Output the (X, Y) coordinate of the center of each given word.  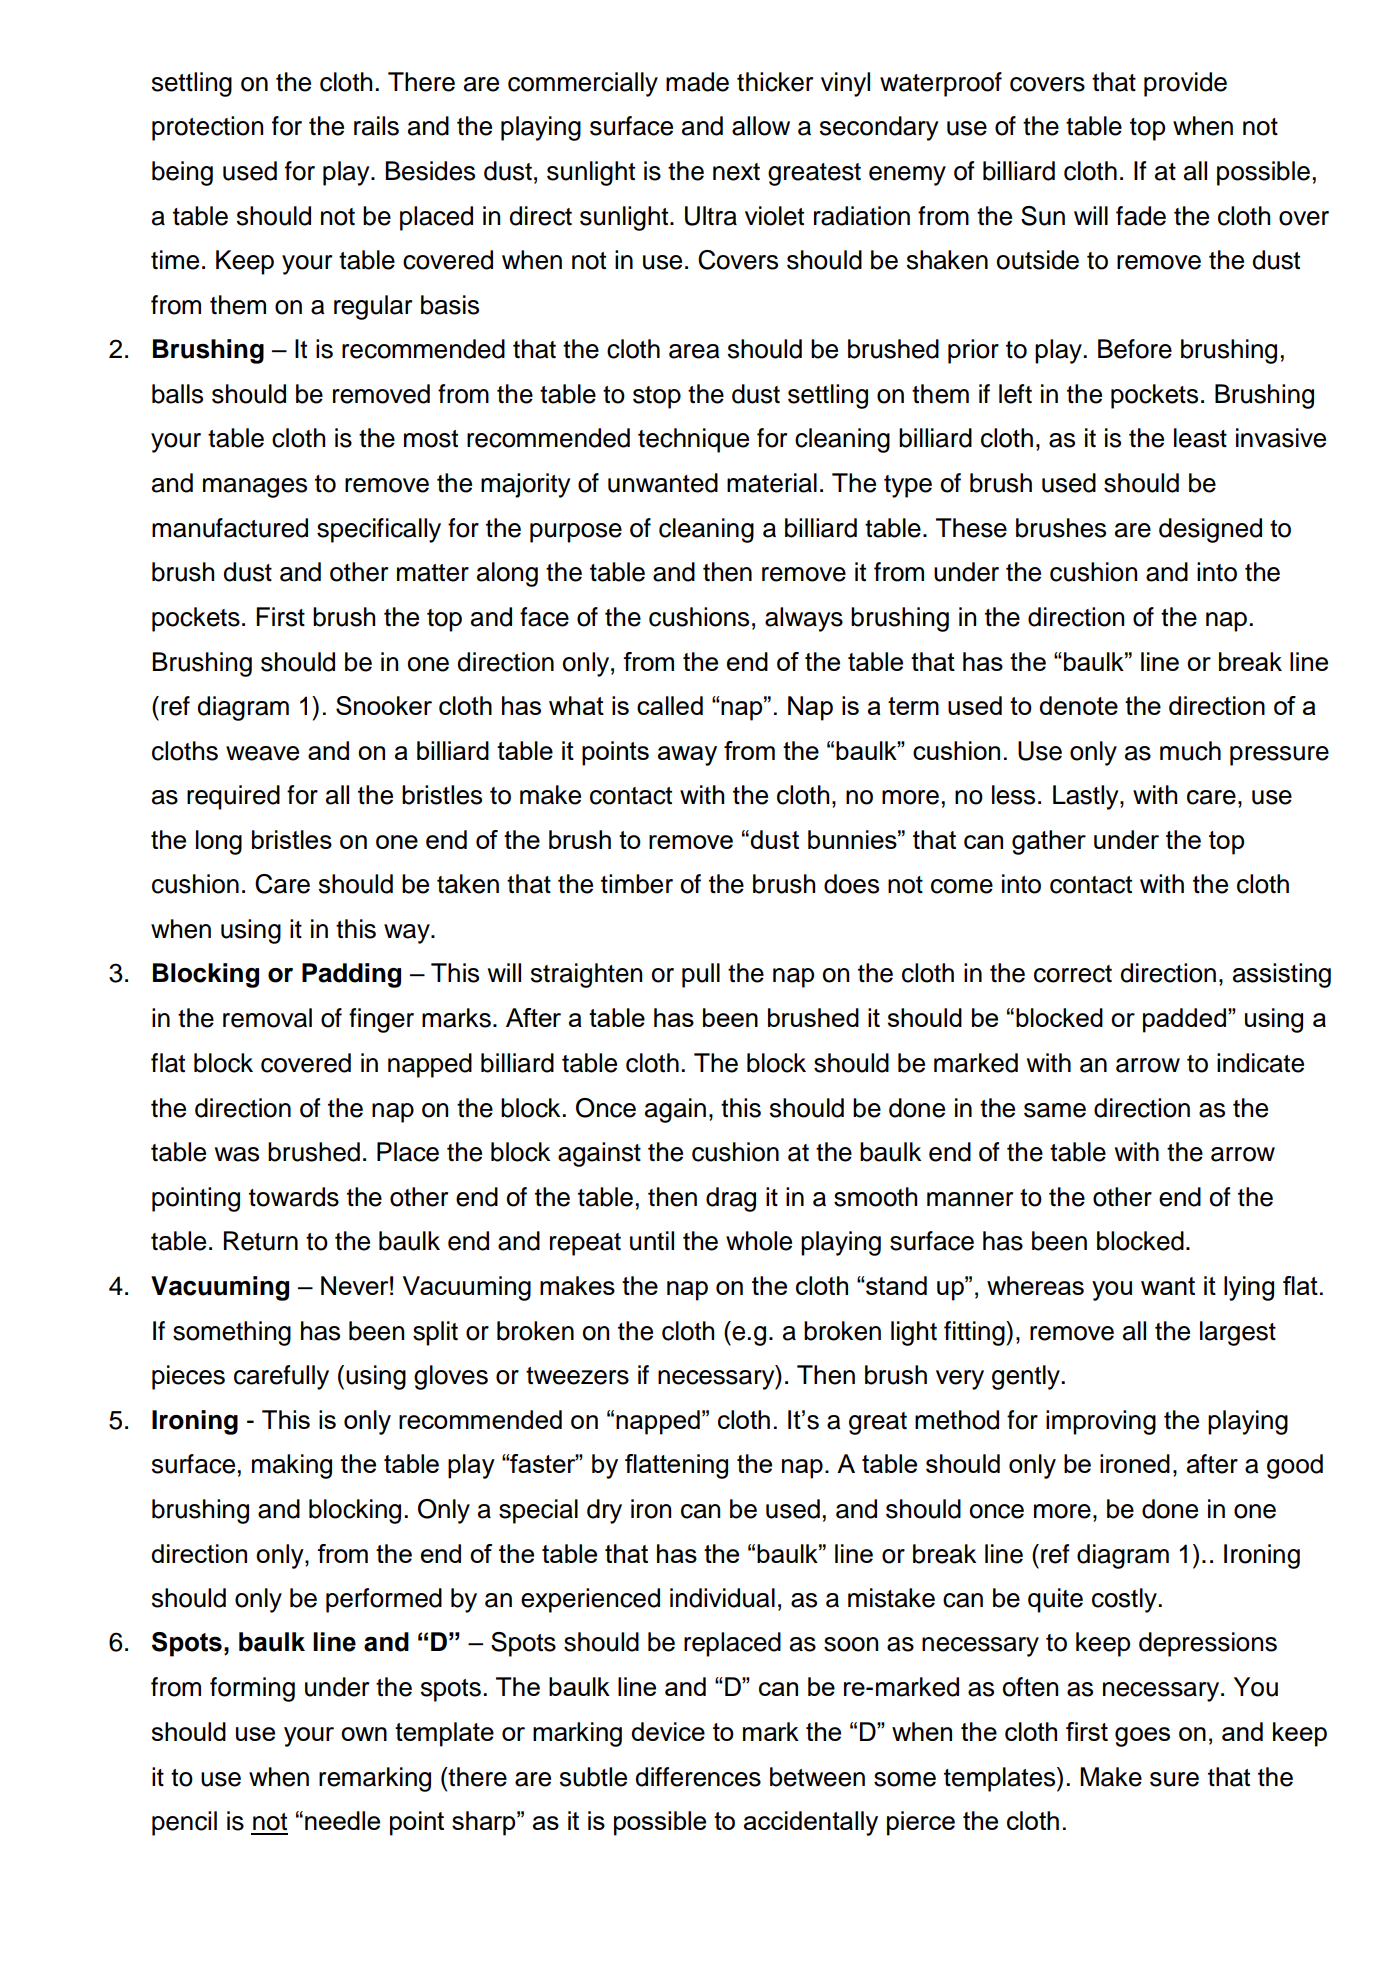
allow (761, 126)
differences (698, 1777)
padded (1184, 1020)
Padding (351, 975)
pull (701, 975)
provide (1185, 84)
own (364, 1734)
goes (1142, 1737)
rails (376, 126)
